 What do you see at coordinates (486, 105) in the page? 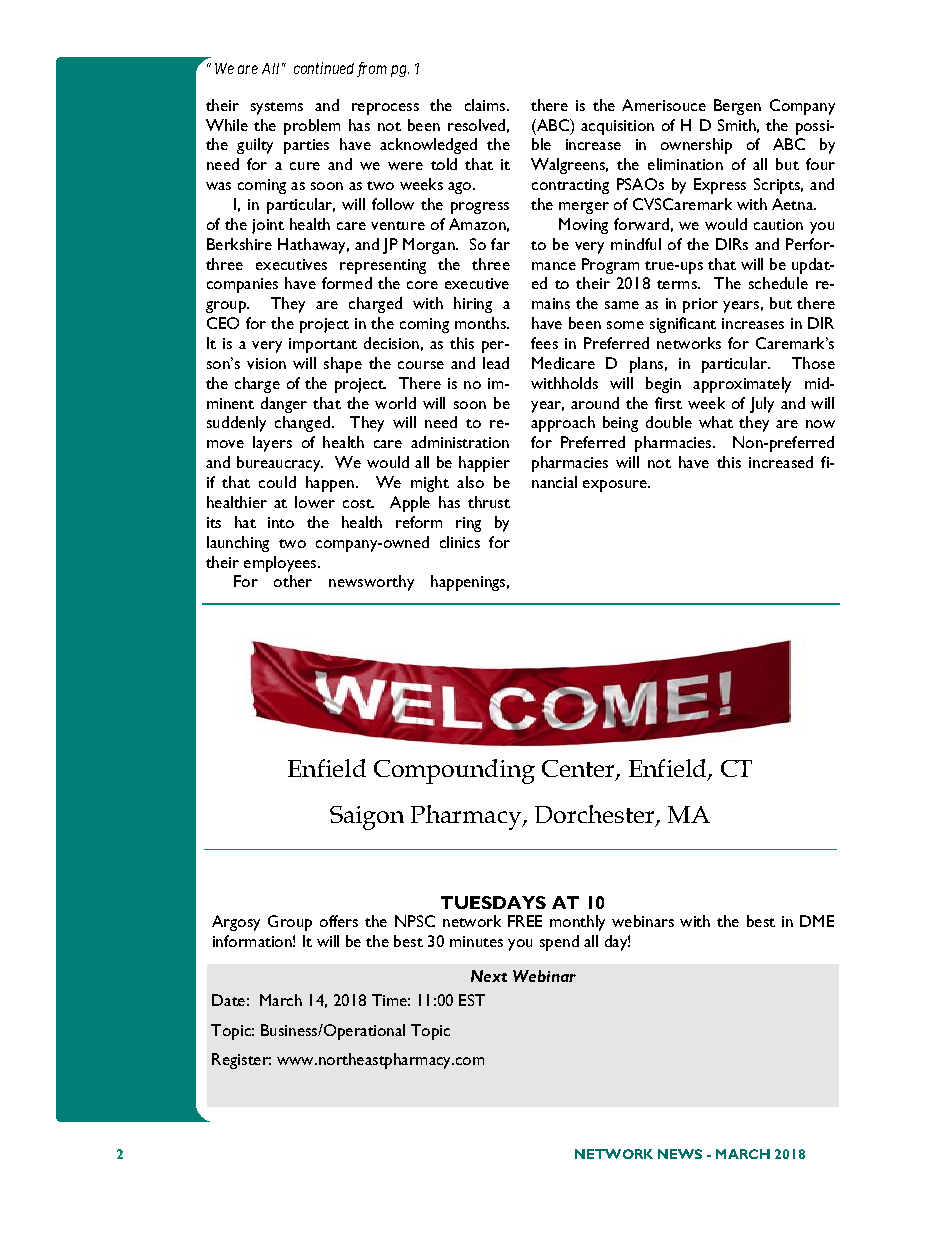
I see `claims` at bounding box center [486, 105].
